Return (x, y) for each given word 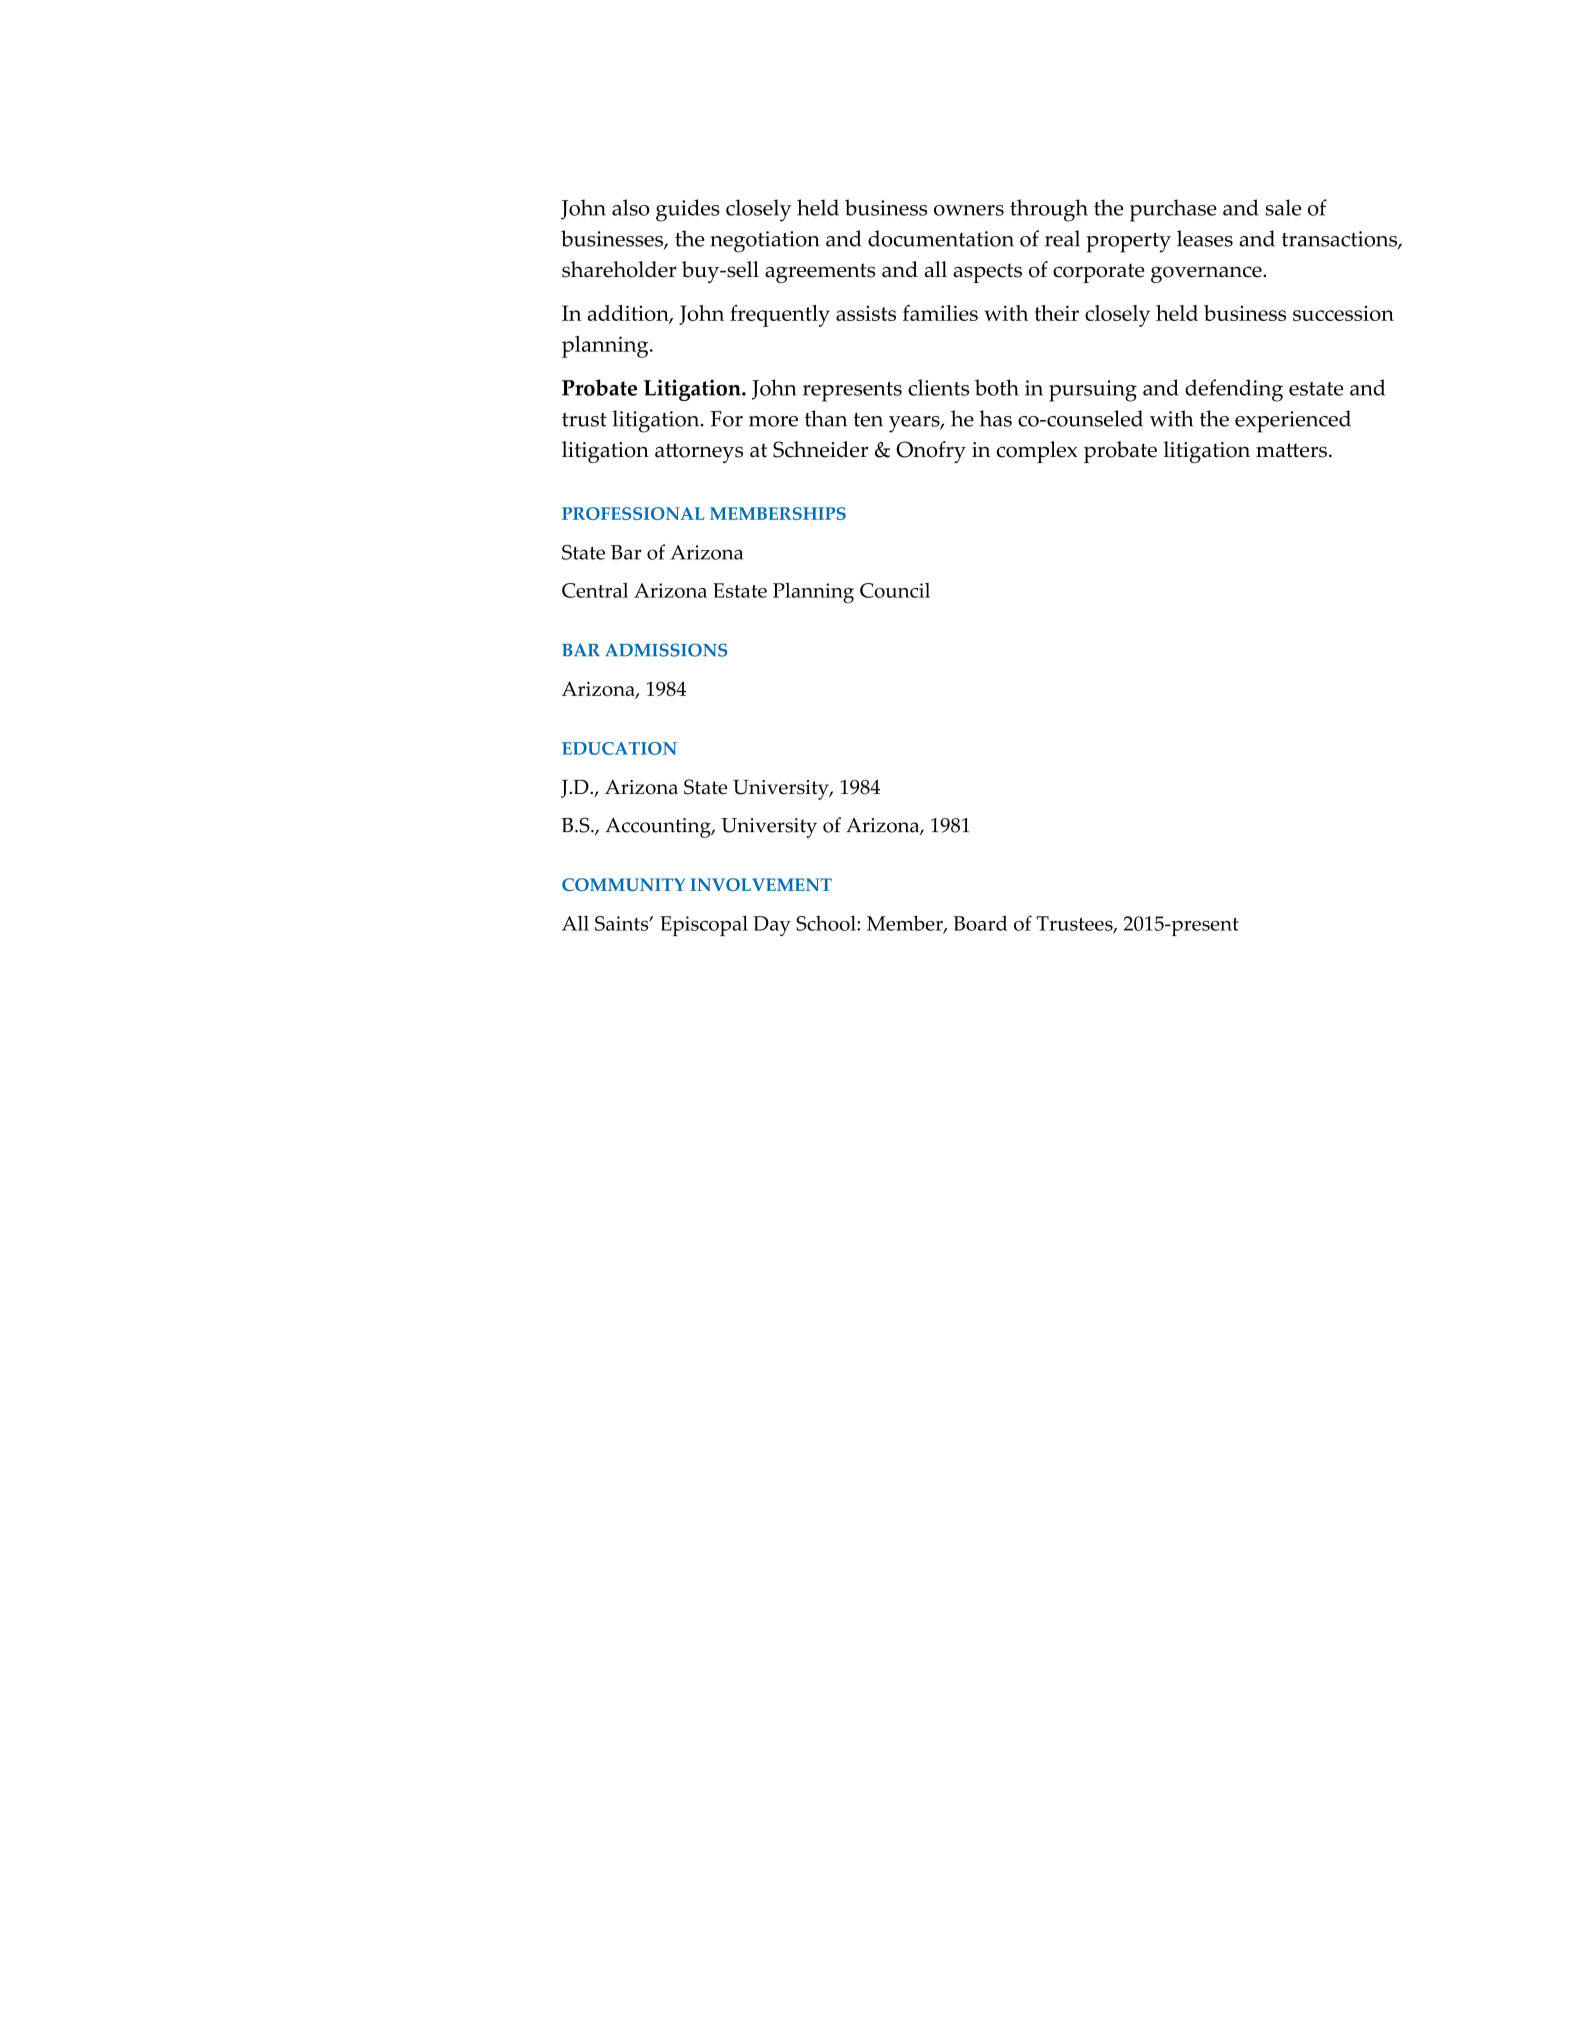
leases (1205, 238)
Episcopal (704, 925)
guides (688, 210)
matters (1291, 450)
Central (595, 590)
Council (895, 590)
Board (980, 923)
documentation (941, 238)
